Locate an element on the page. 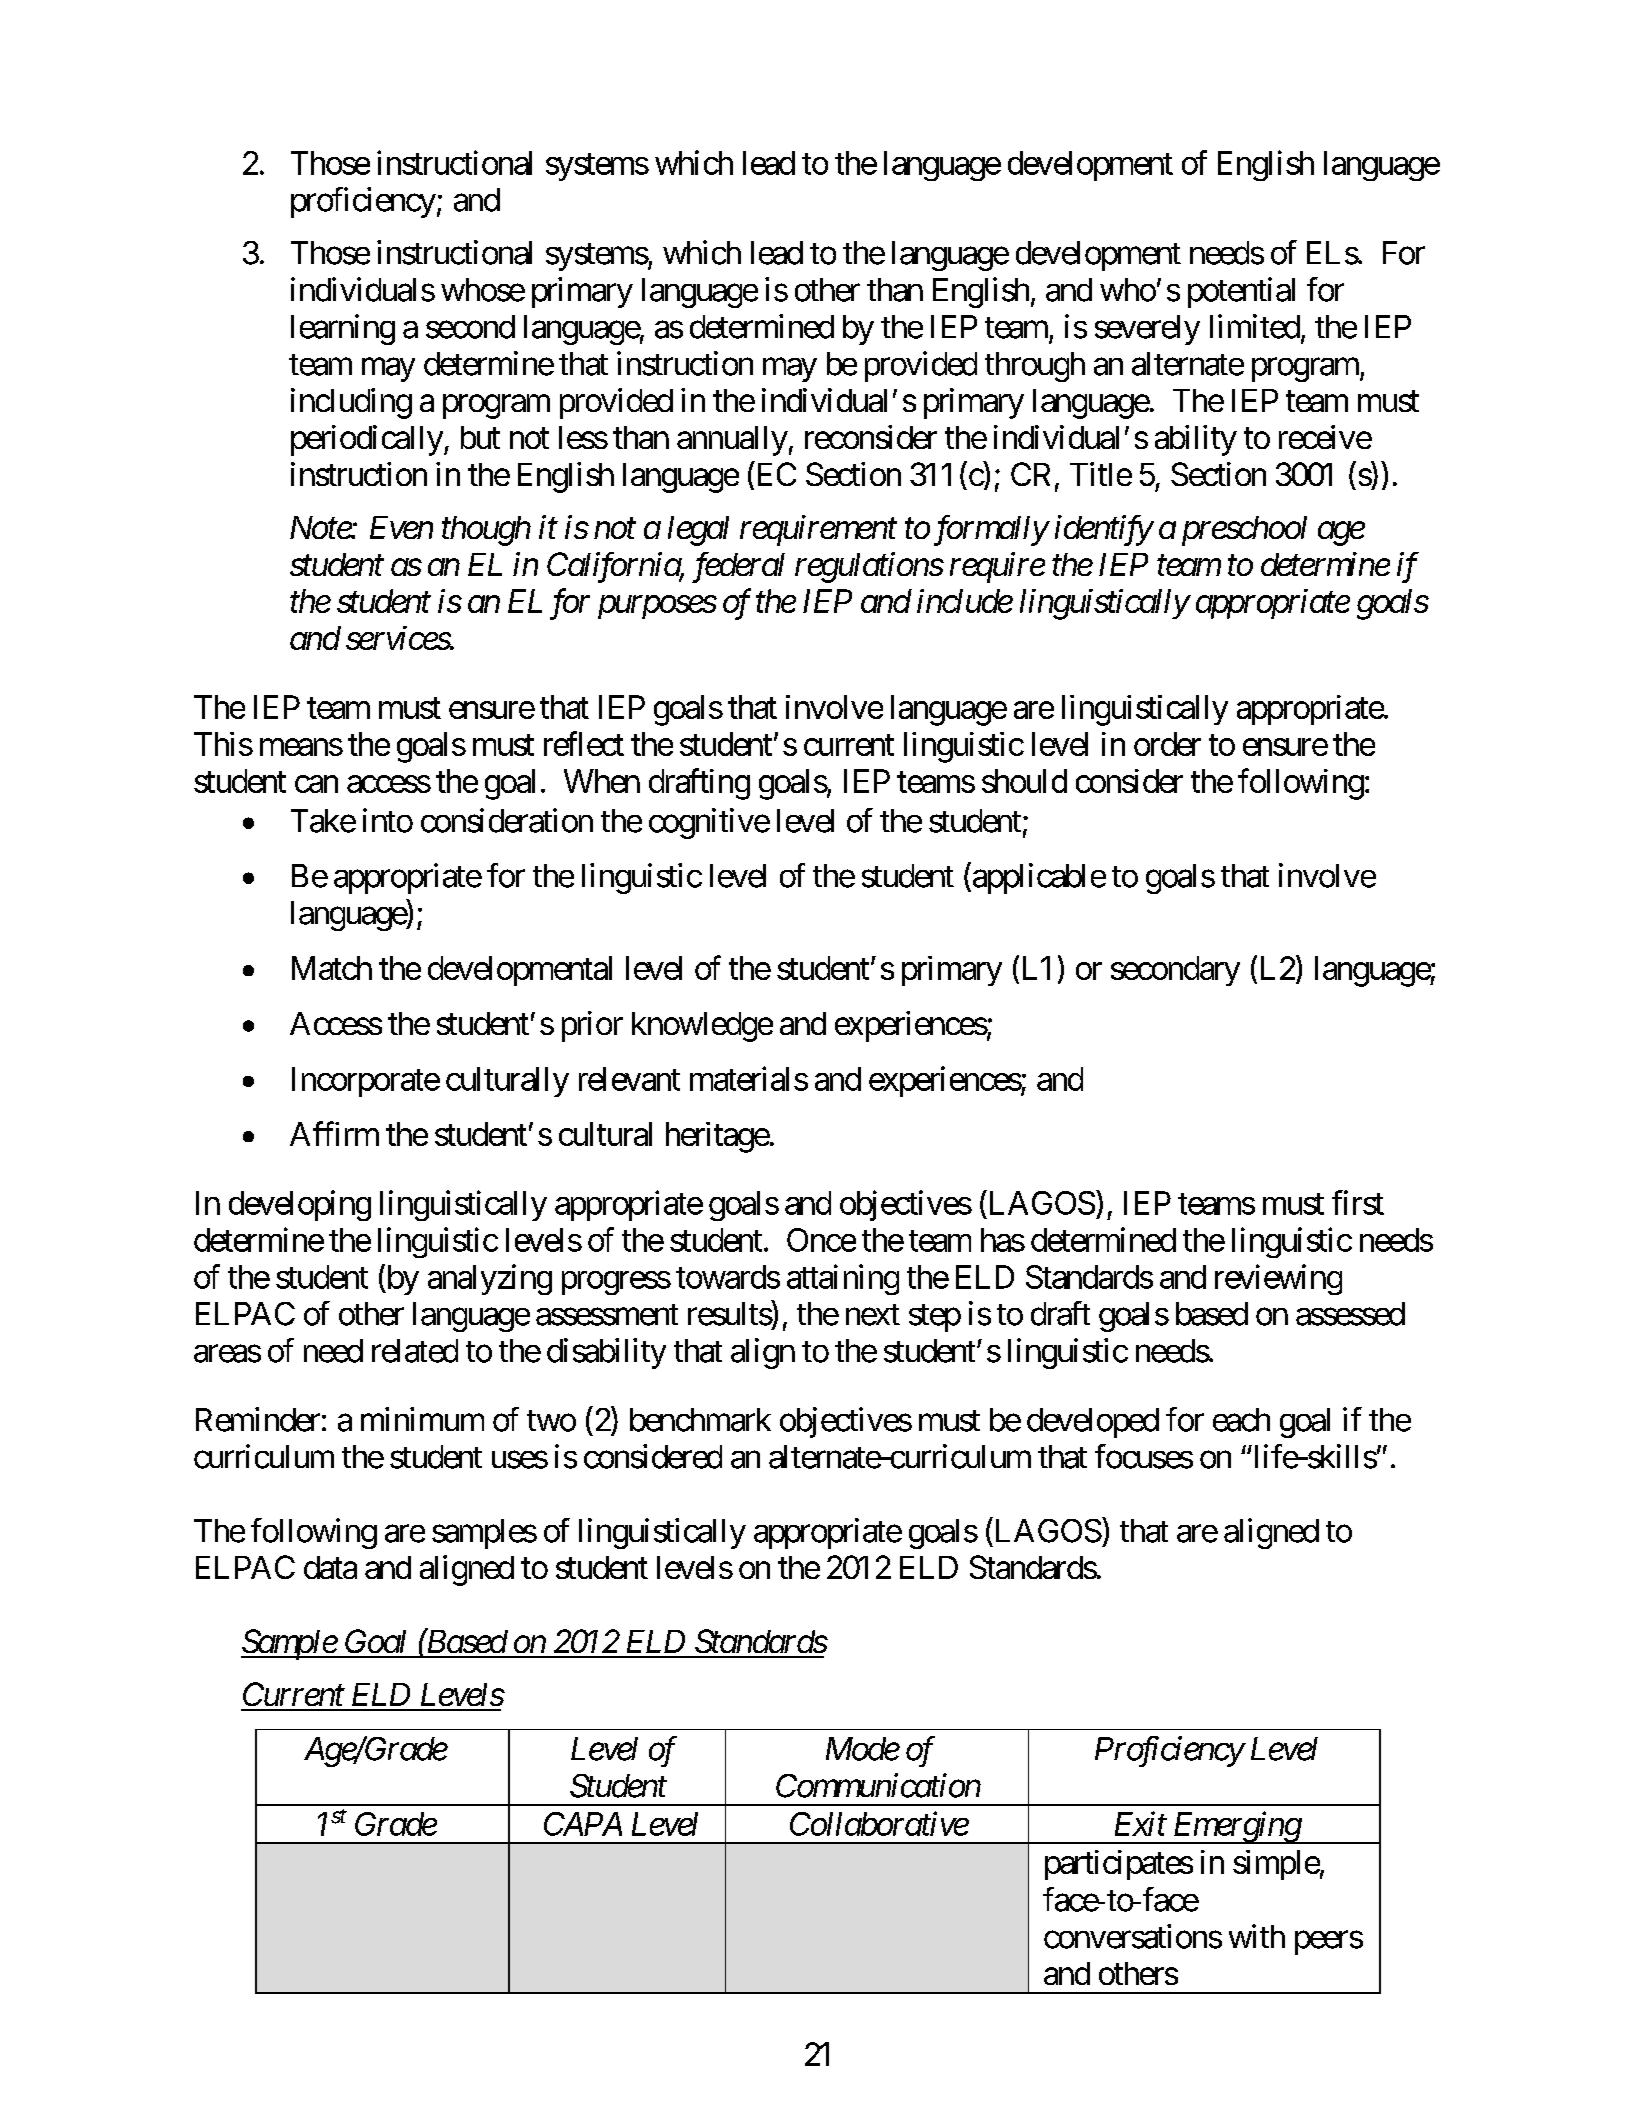 The image size is (1638, 2120). Communication is located at coordinates (878, 1785).
